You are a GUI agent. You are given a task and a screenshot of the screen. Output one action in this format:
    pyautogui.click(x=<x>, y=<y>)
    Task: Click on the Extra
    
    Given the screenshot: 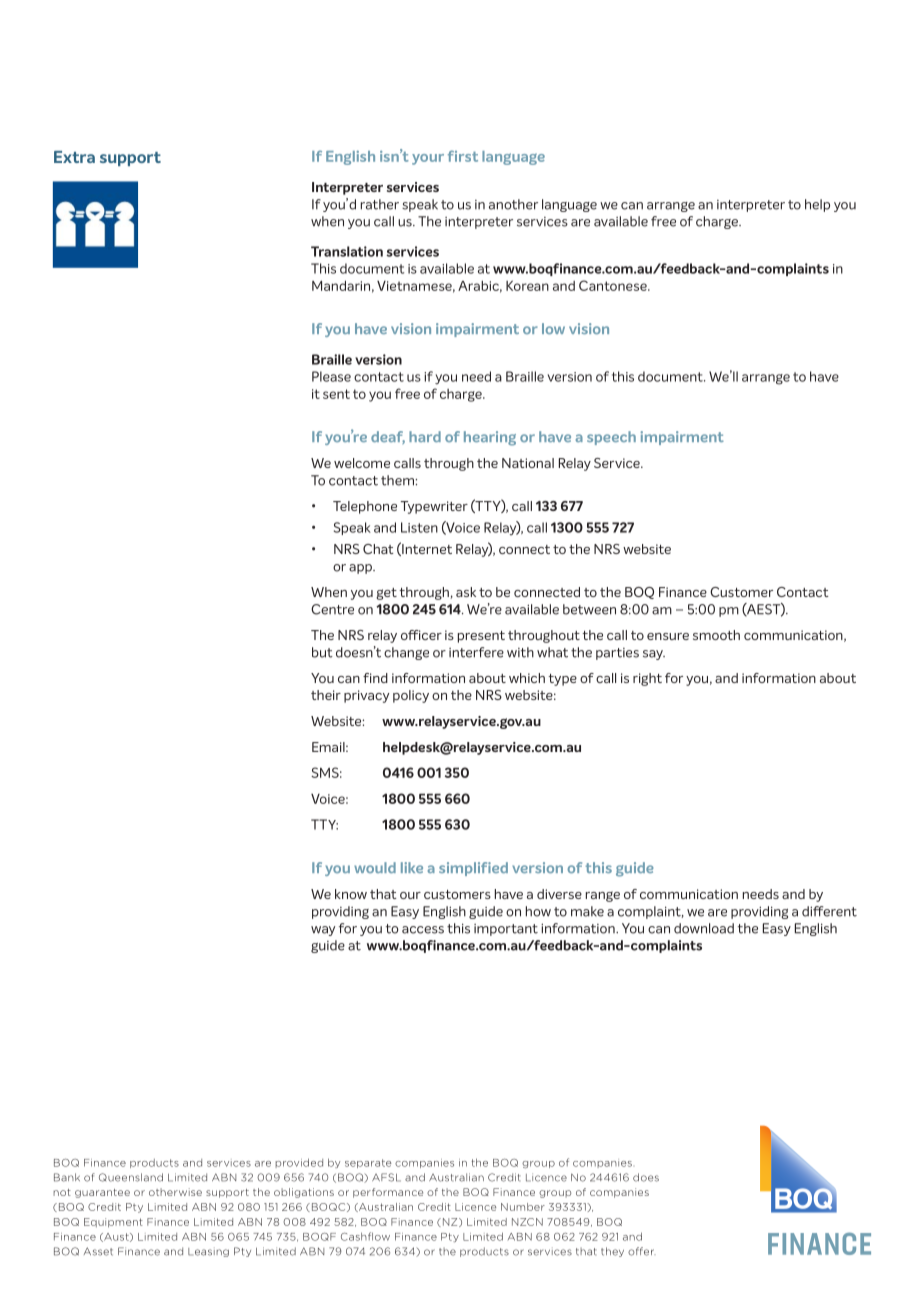 What is the action you would take?
    pyautogui.click(x=74, y=157)
